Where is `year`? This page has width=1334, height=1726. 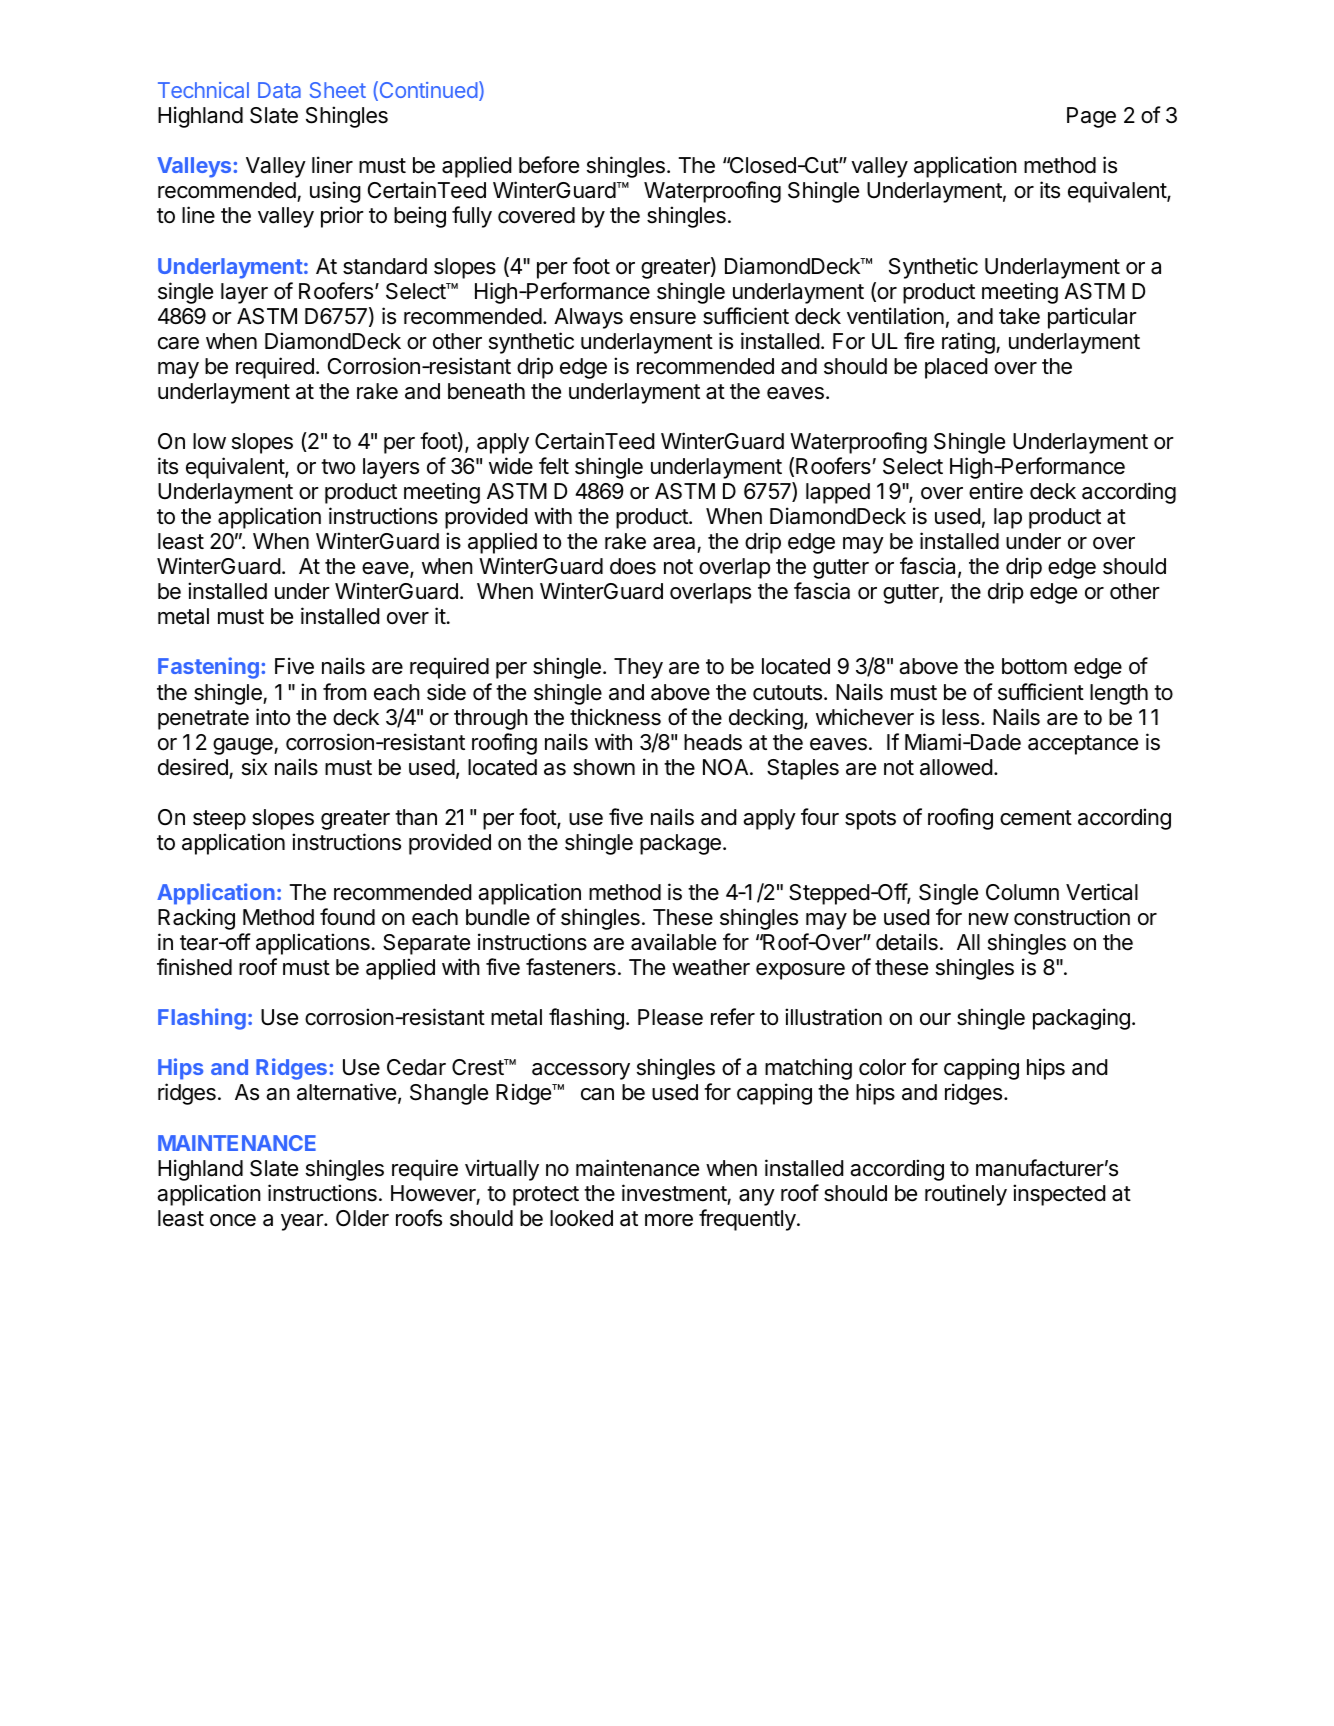 year is located at coordinates (303, 1222).
